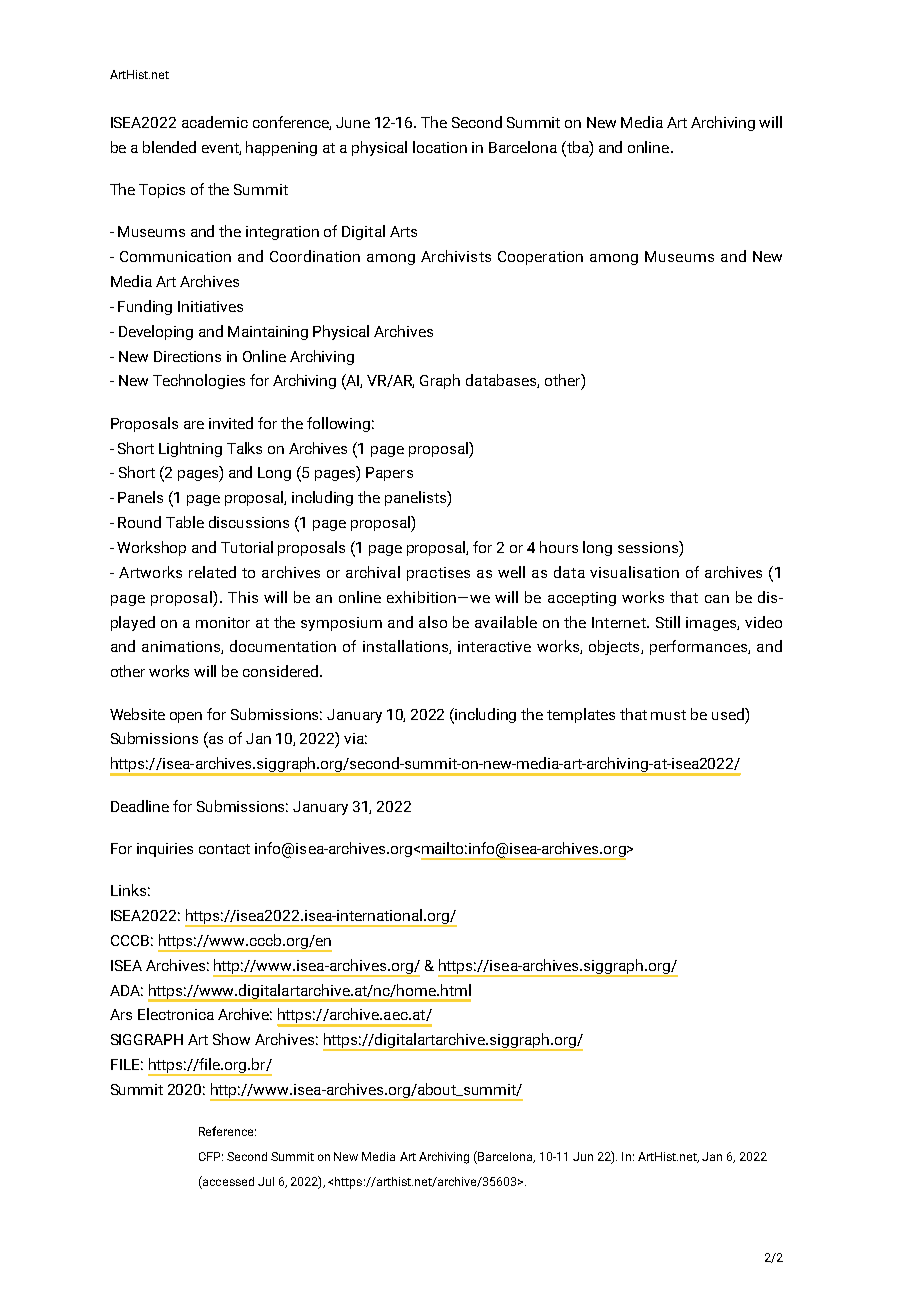 The height and width of the page is (1308, 924). Describe the element at coordinates (389, 474) in the page. I see `Papers` at that location.
